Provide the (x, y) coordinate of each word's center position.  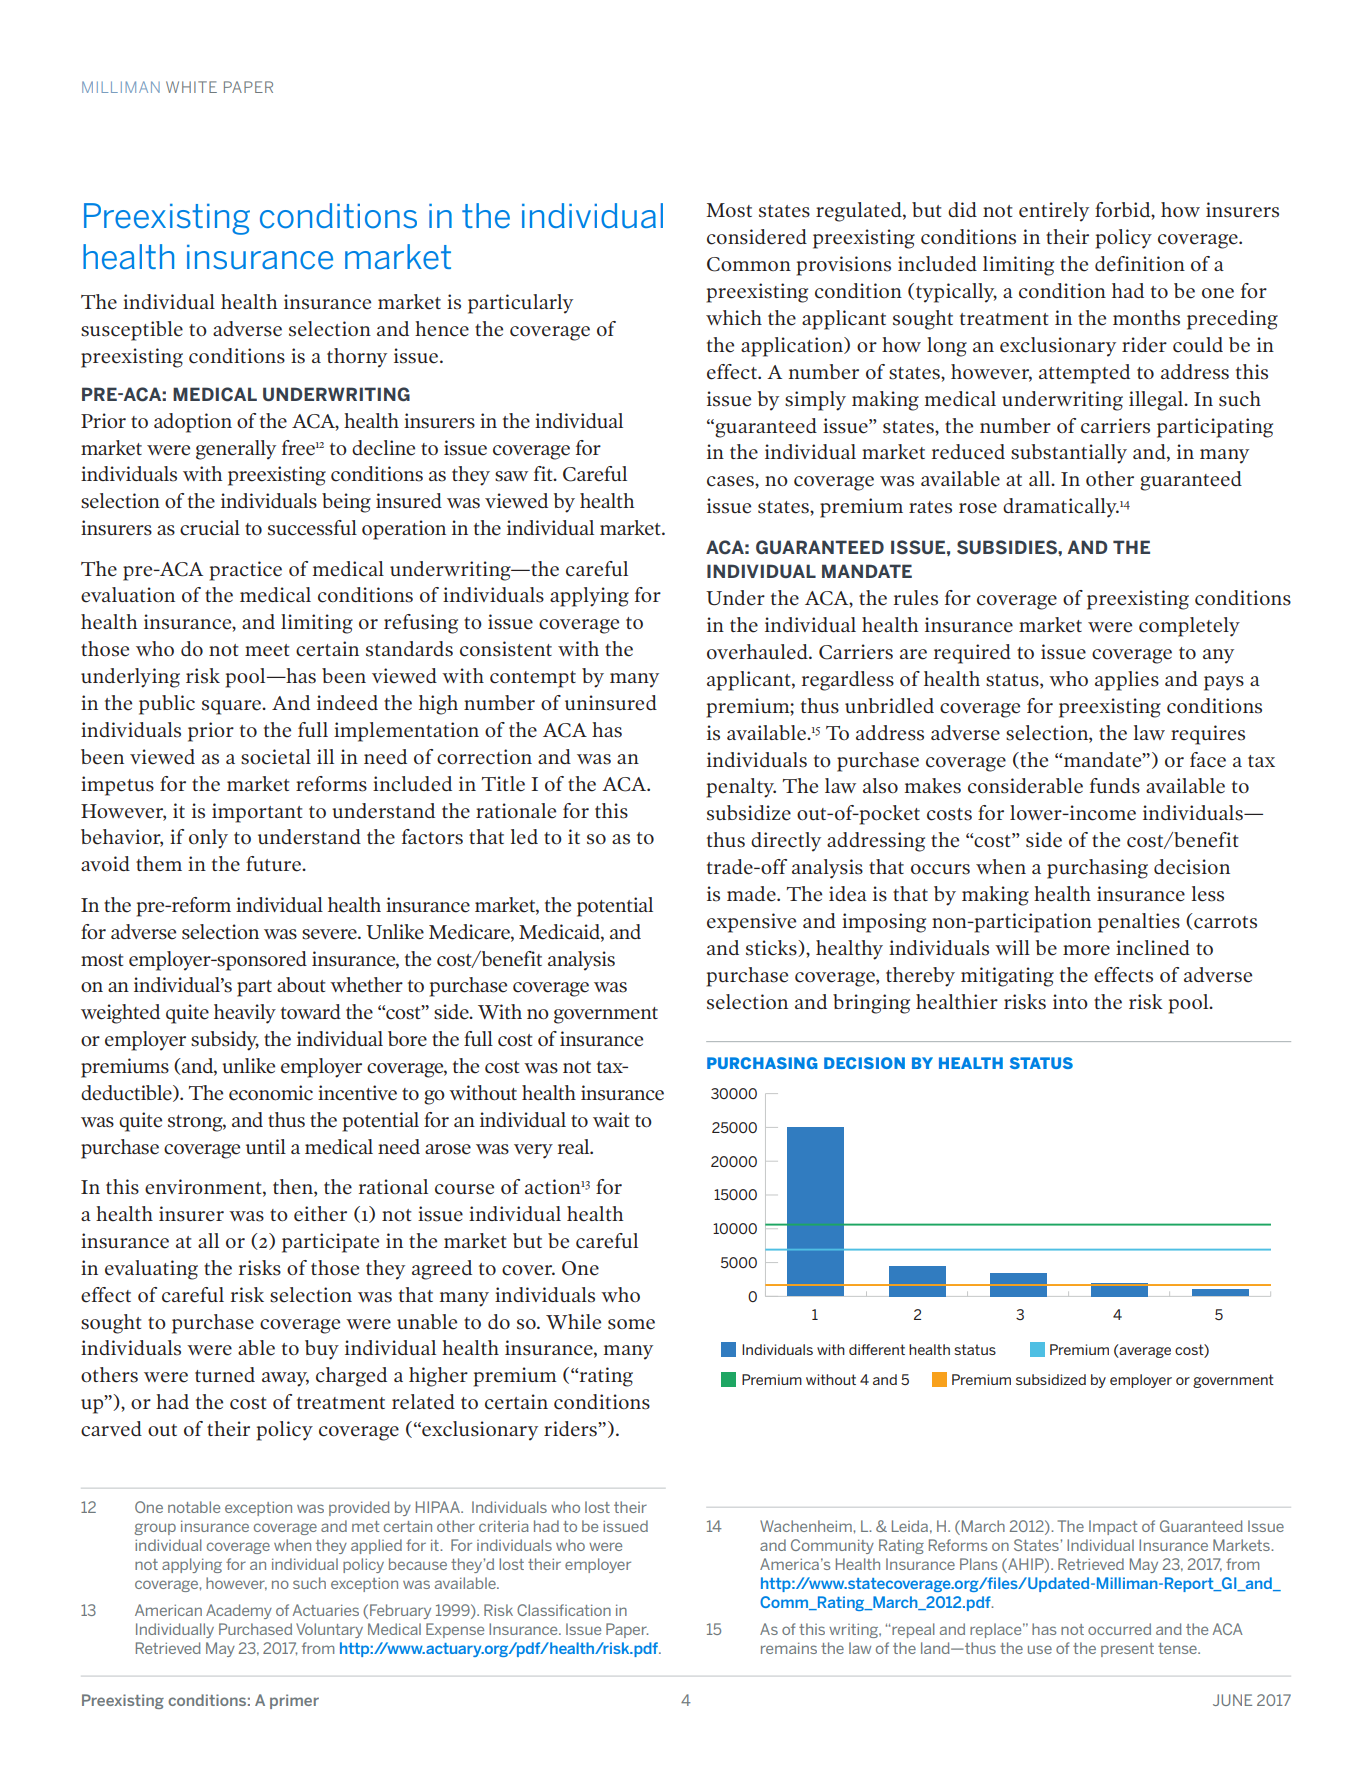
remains (789, 1648)
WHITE (191, 87)
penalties (1139, 923)
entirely (1054, 212)
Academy (239, 1611)
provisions (843, 266)
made (752, 894)
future (274, 864)
